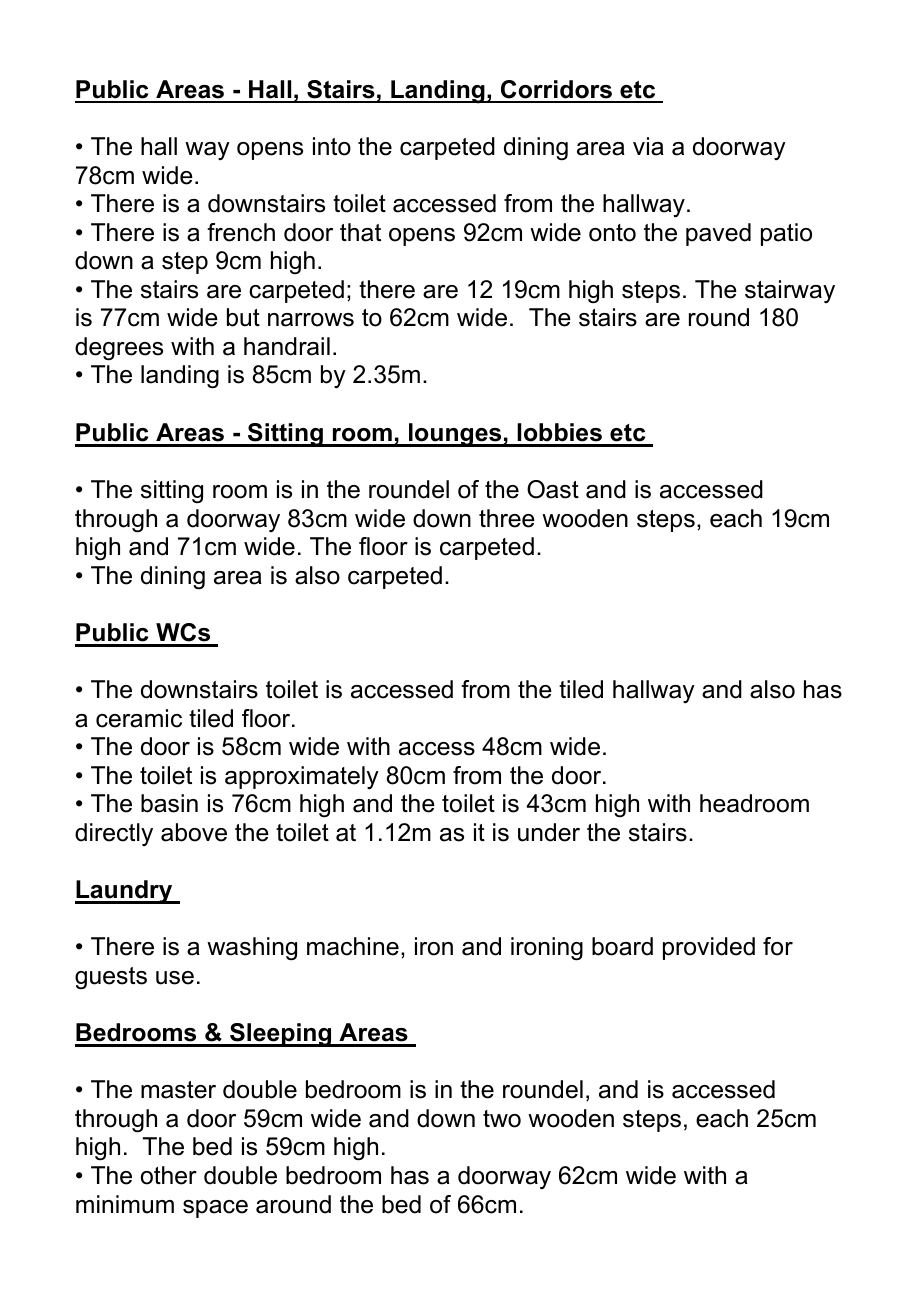  Describe the element at coordinates (169, 1175) in the screenshot. I see `other` at that location.
